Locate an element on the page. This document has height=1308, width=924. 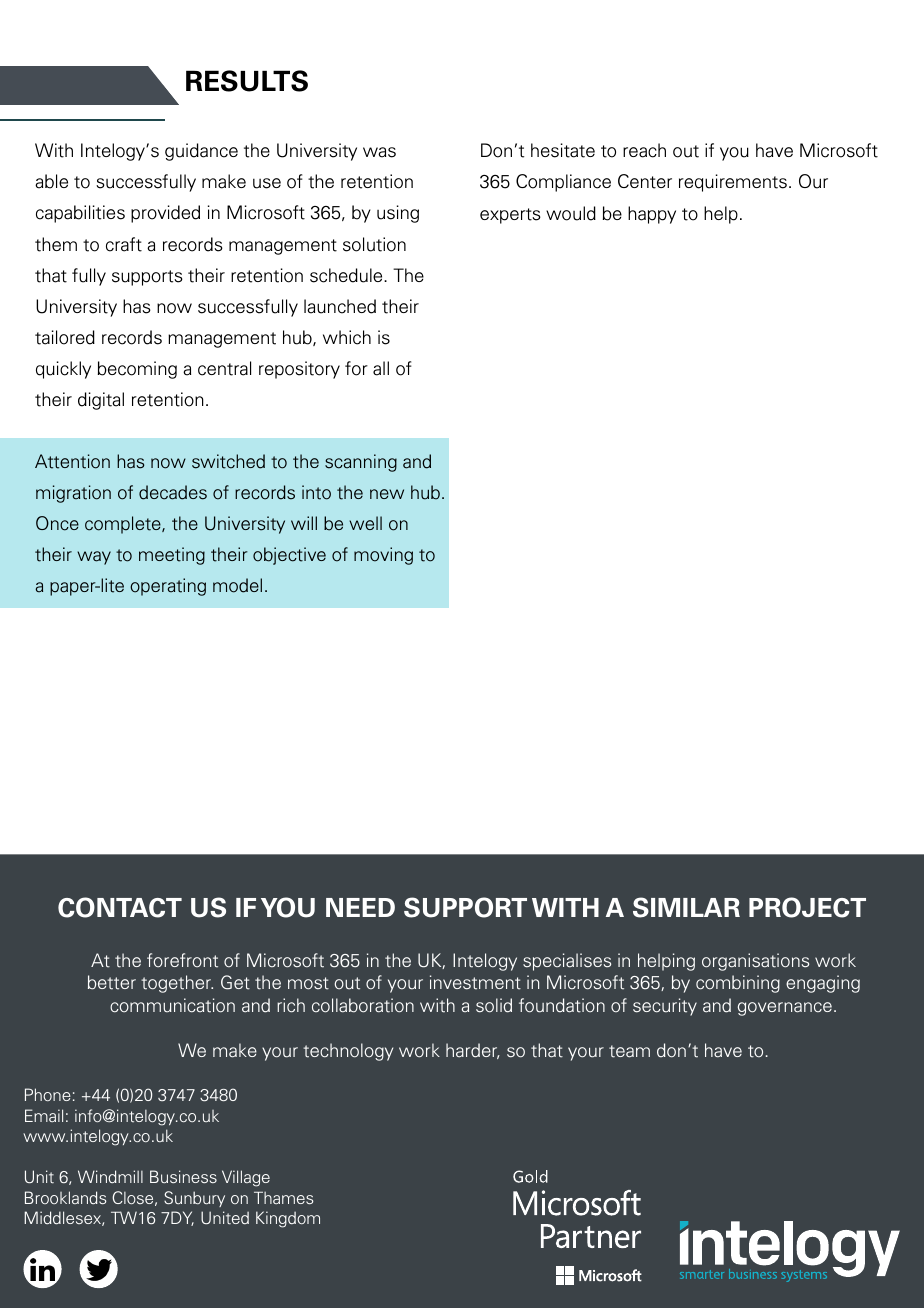
SIMILAR is located at coordinates (686, 907).
